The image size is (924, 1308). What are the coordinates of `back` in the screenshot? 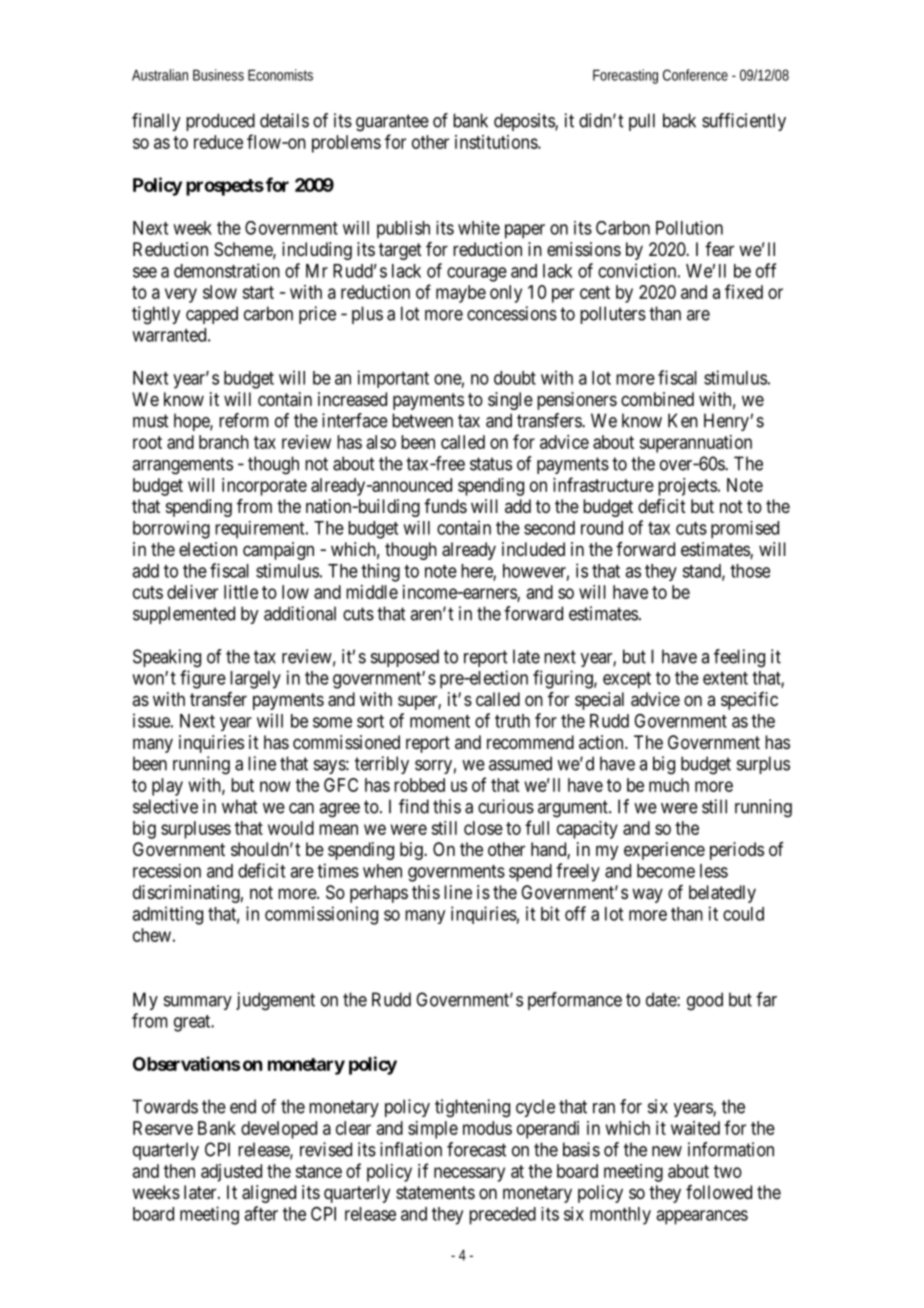 It's located at (679, 120).
